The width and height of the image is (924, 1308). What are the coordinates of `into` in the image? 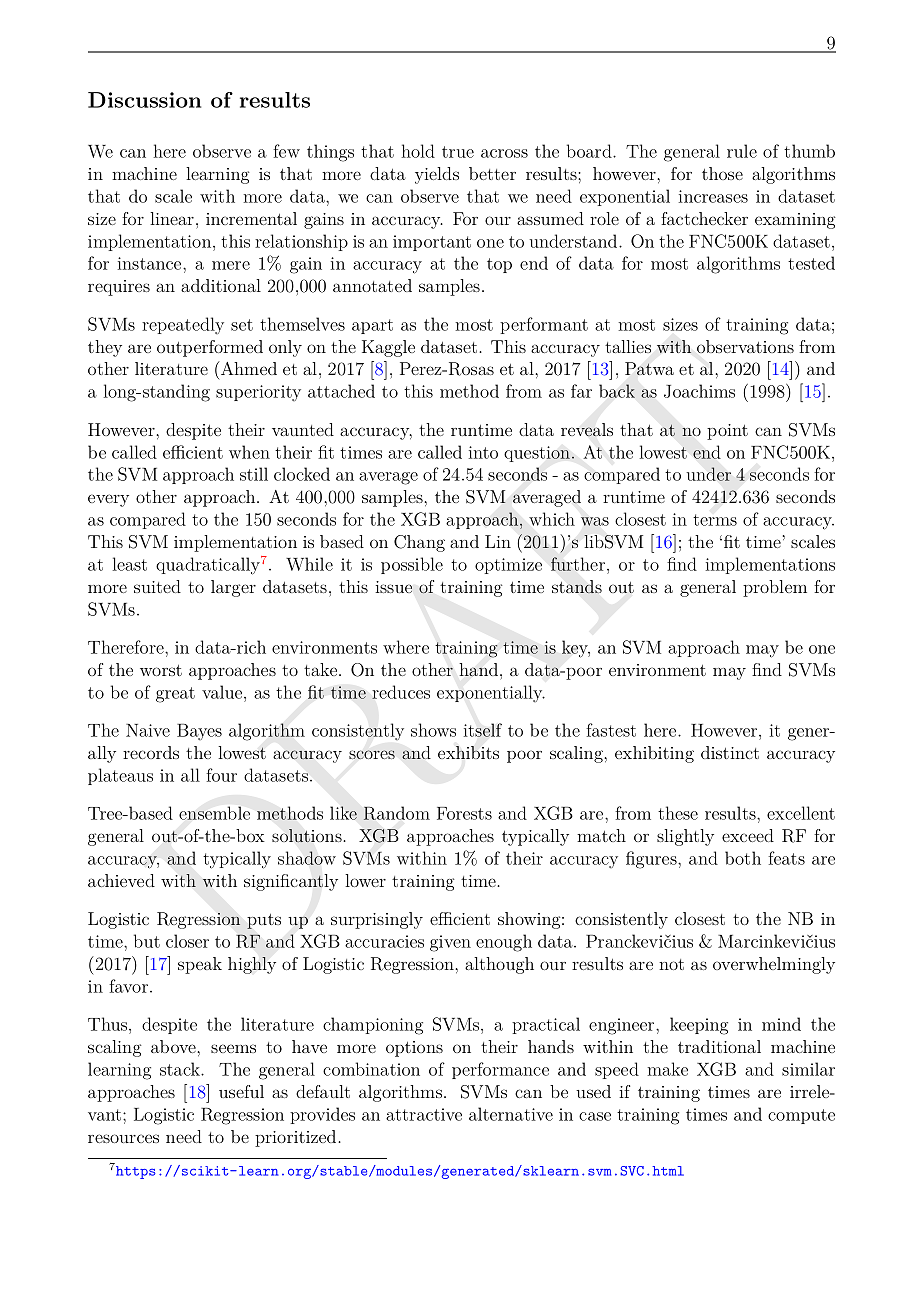 It's located at (483, 452).
